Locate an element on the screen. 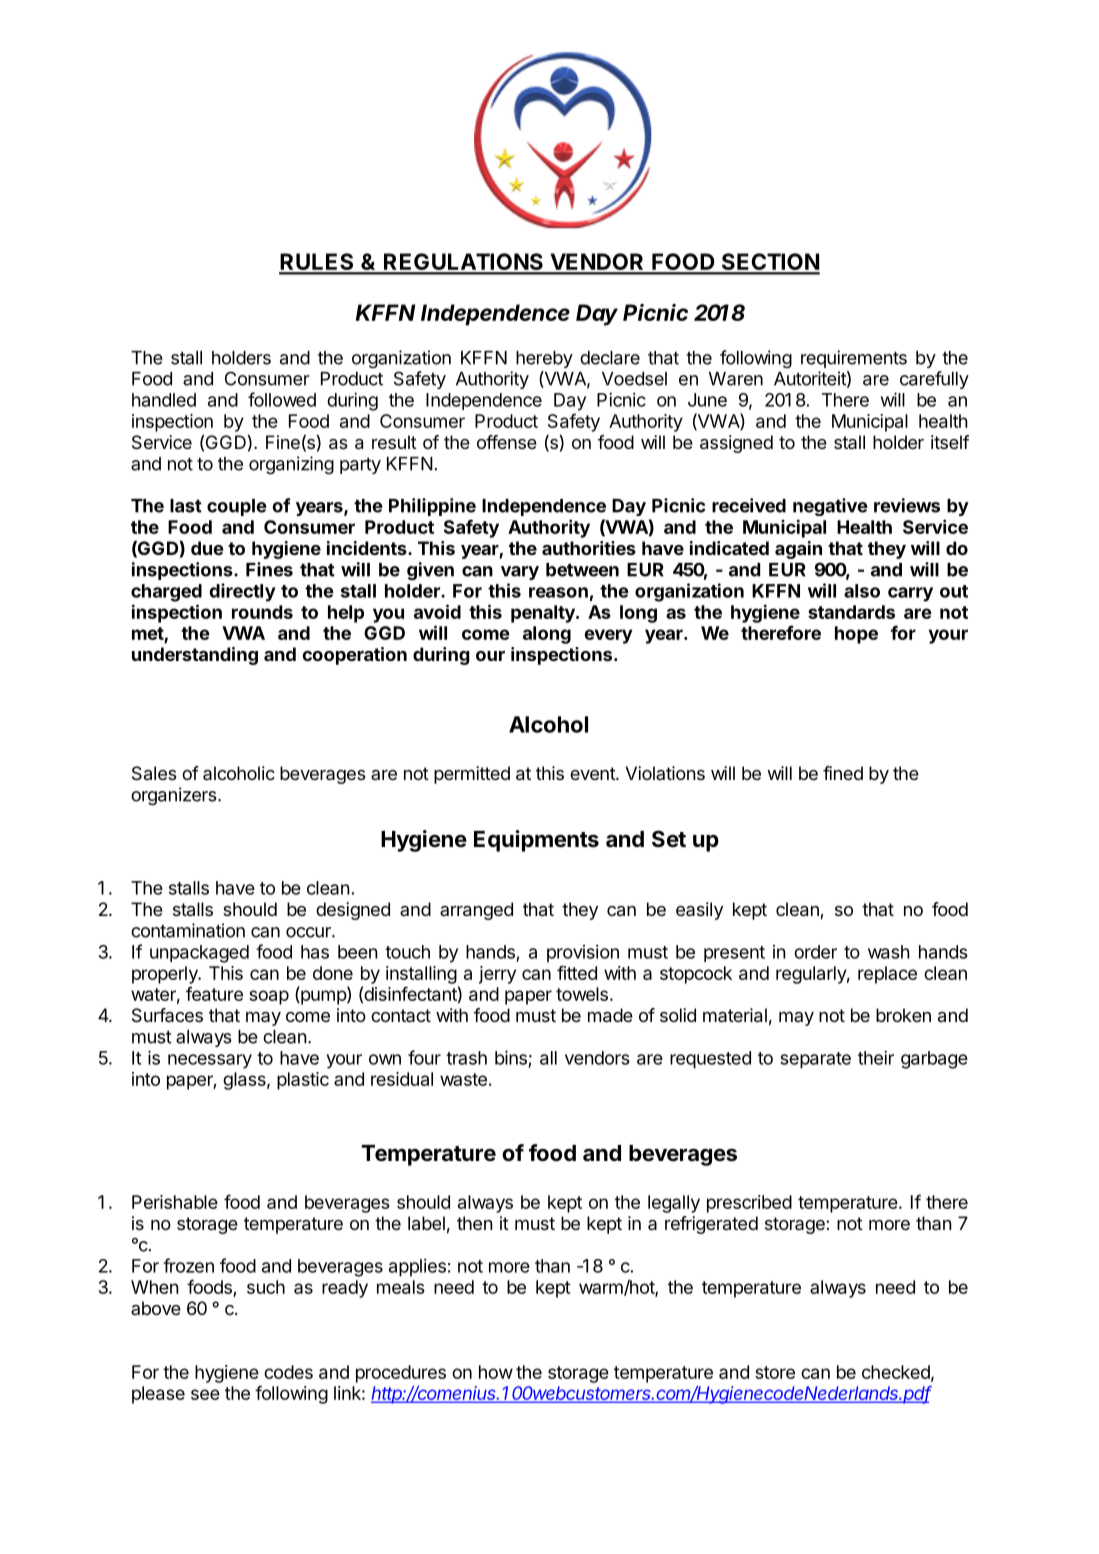 The height and width of the screenshot is (1554, 1099). how is located at coordinates (496, 1372).
